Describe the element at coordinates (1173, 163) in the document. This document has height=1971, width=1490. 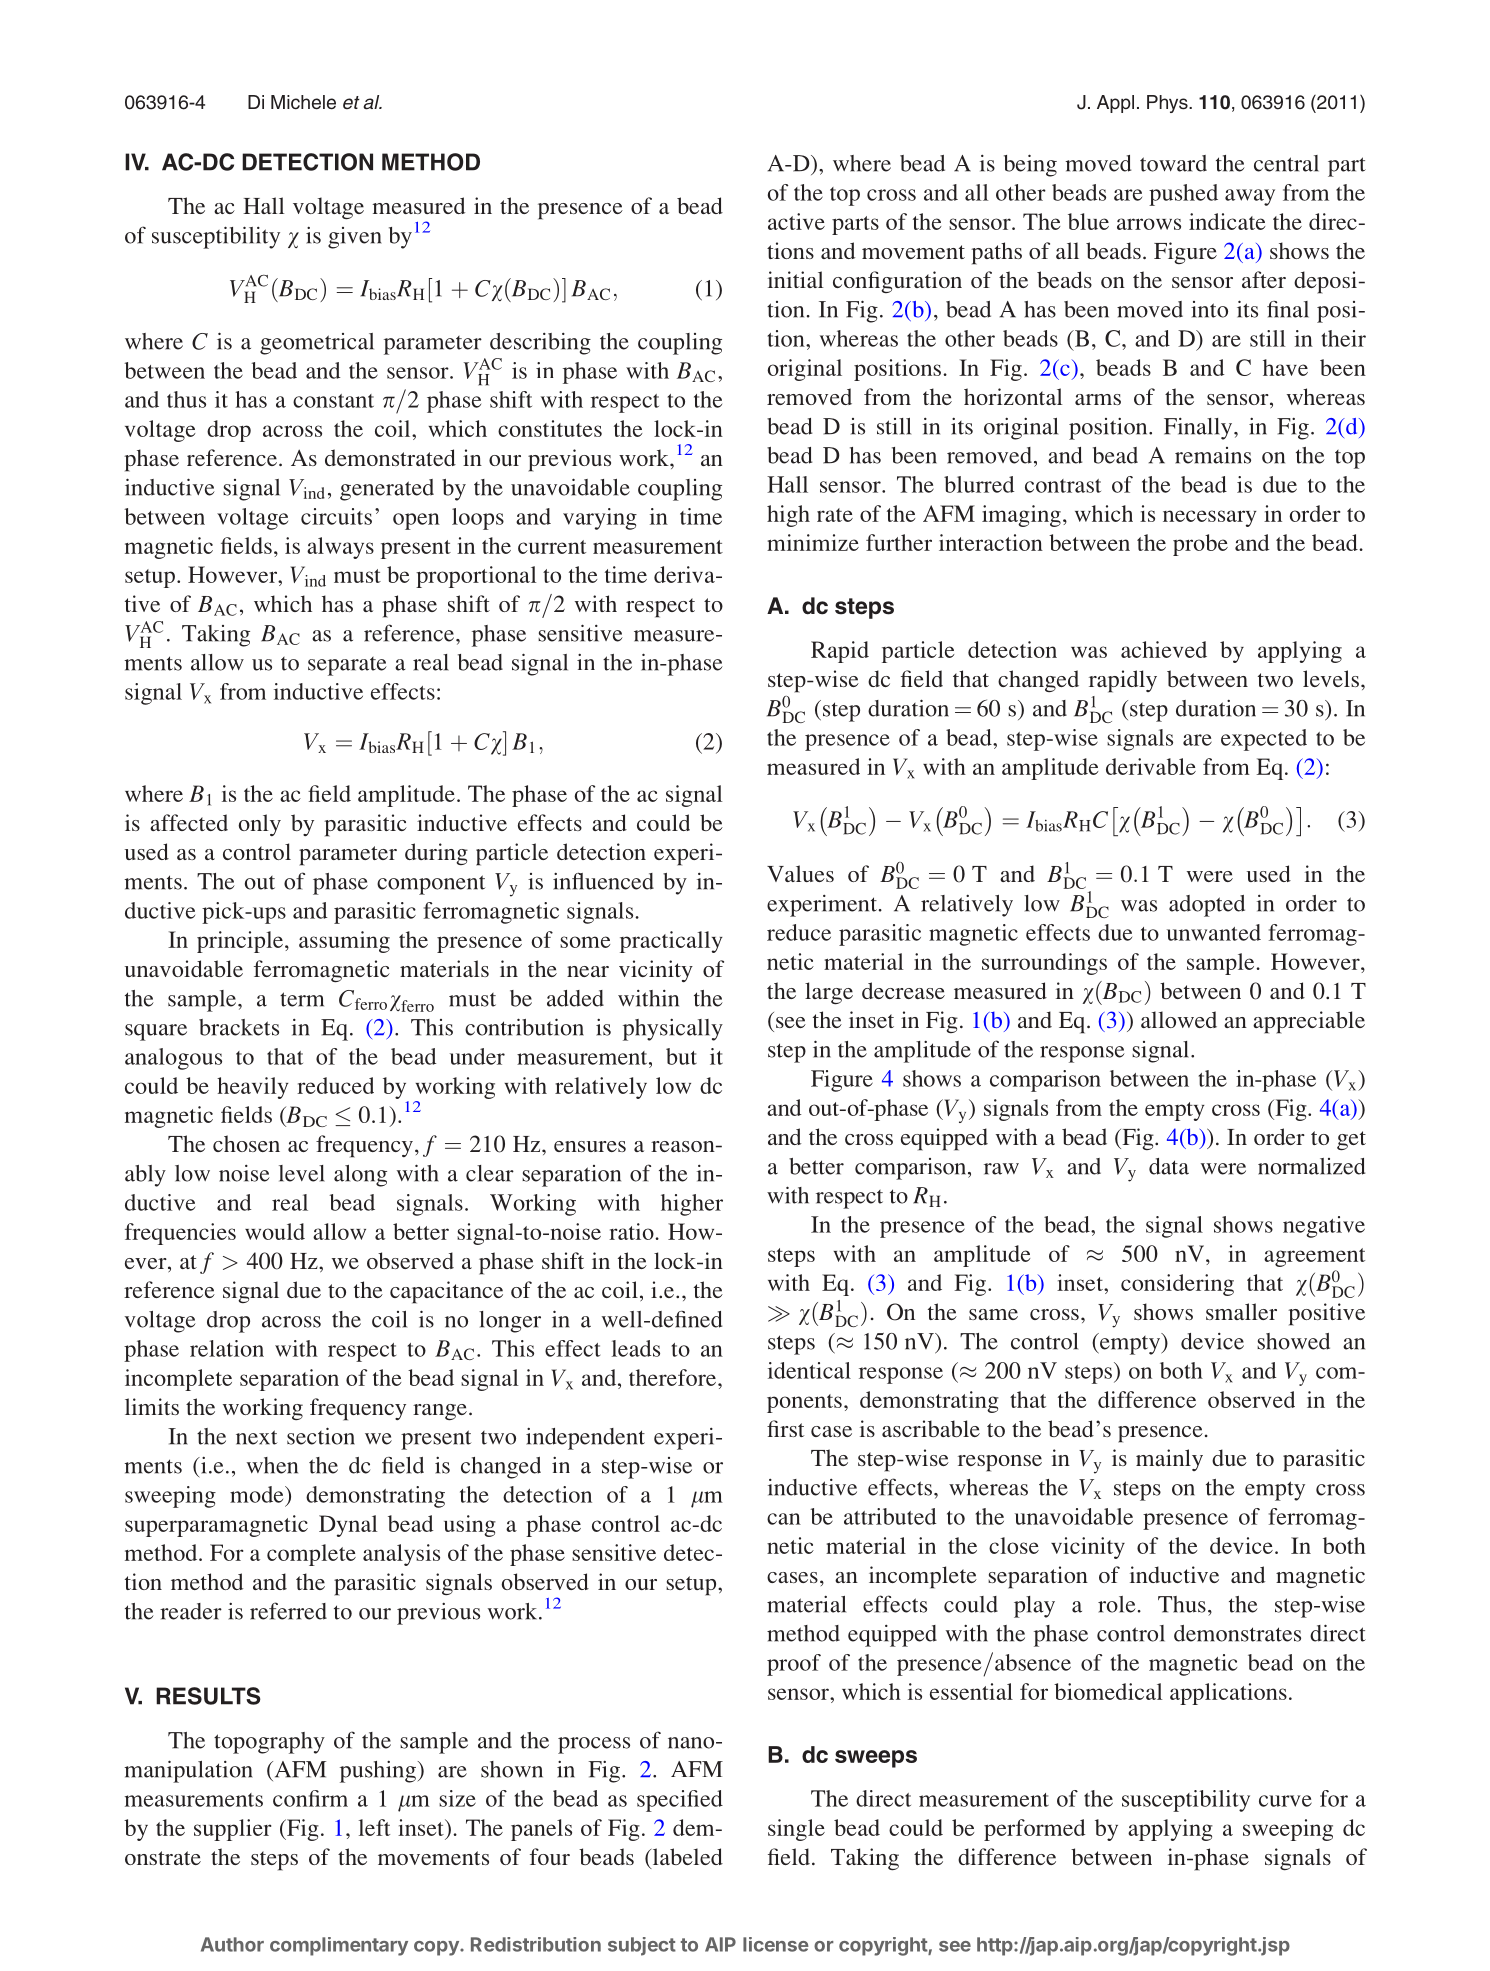
I see `toward` at that location.
